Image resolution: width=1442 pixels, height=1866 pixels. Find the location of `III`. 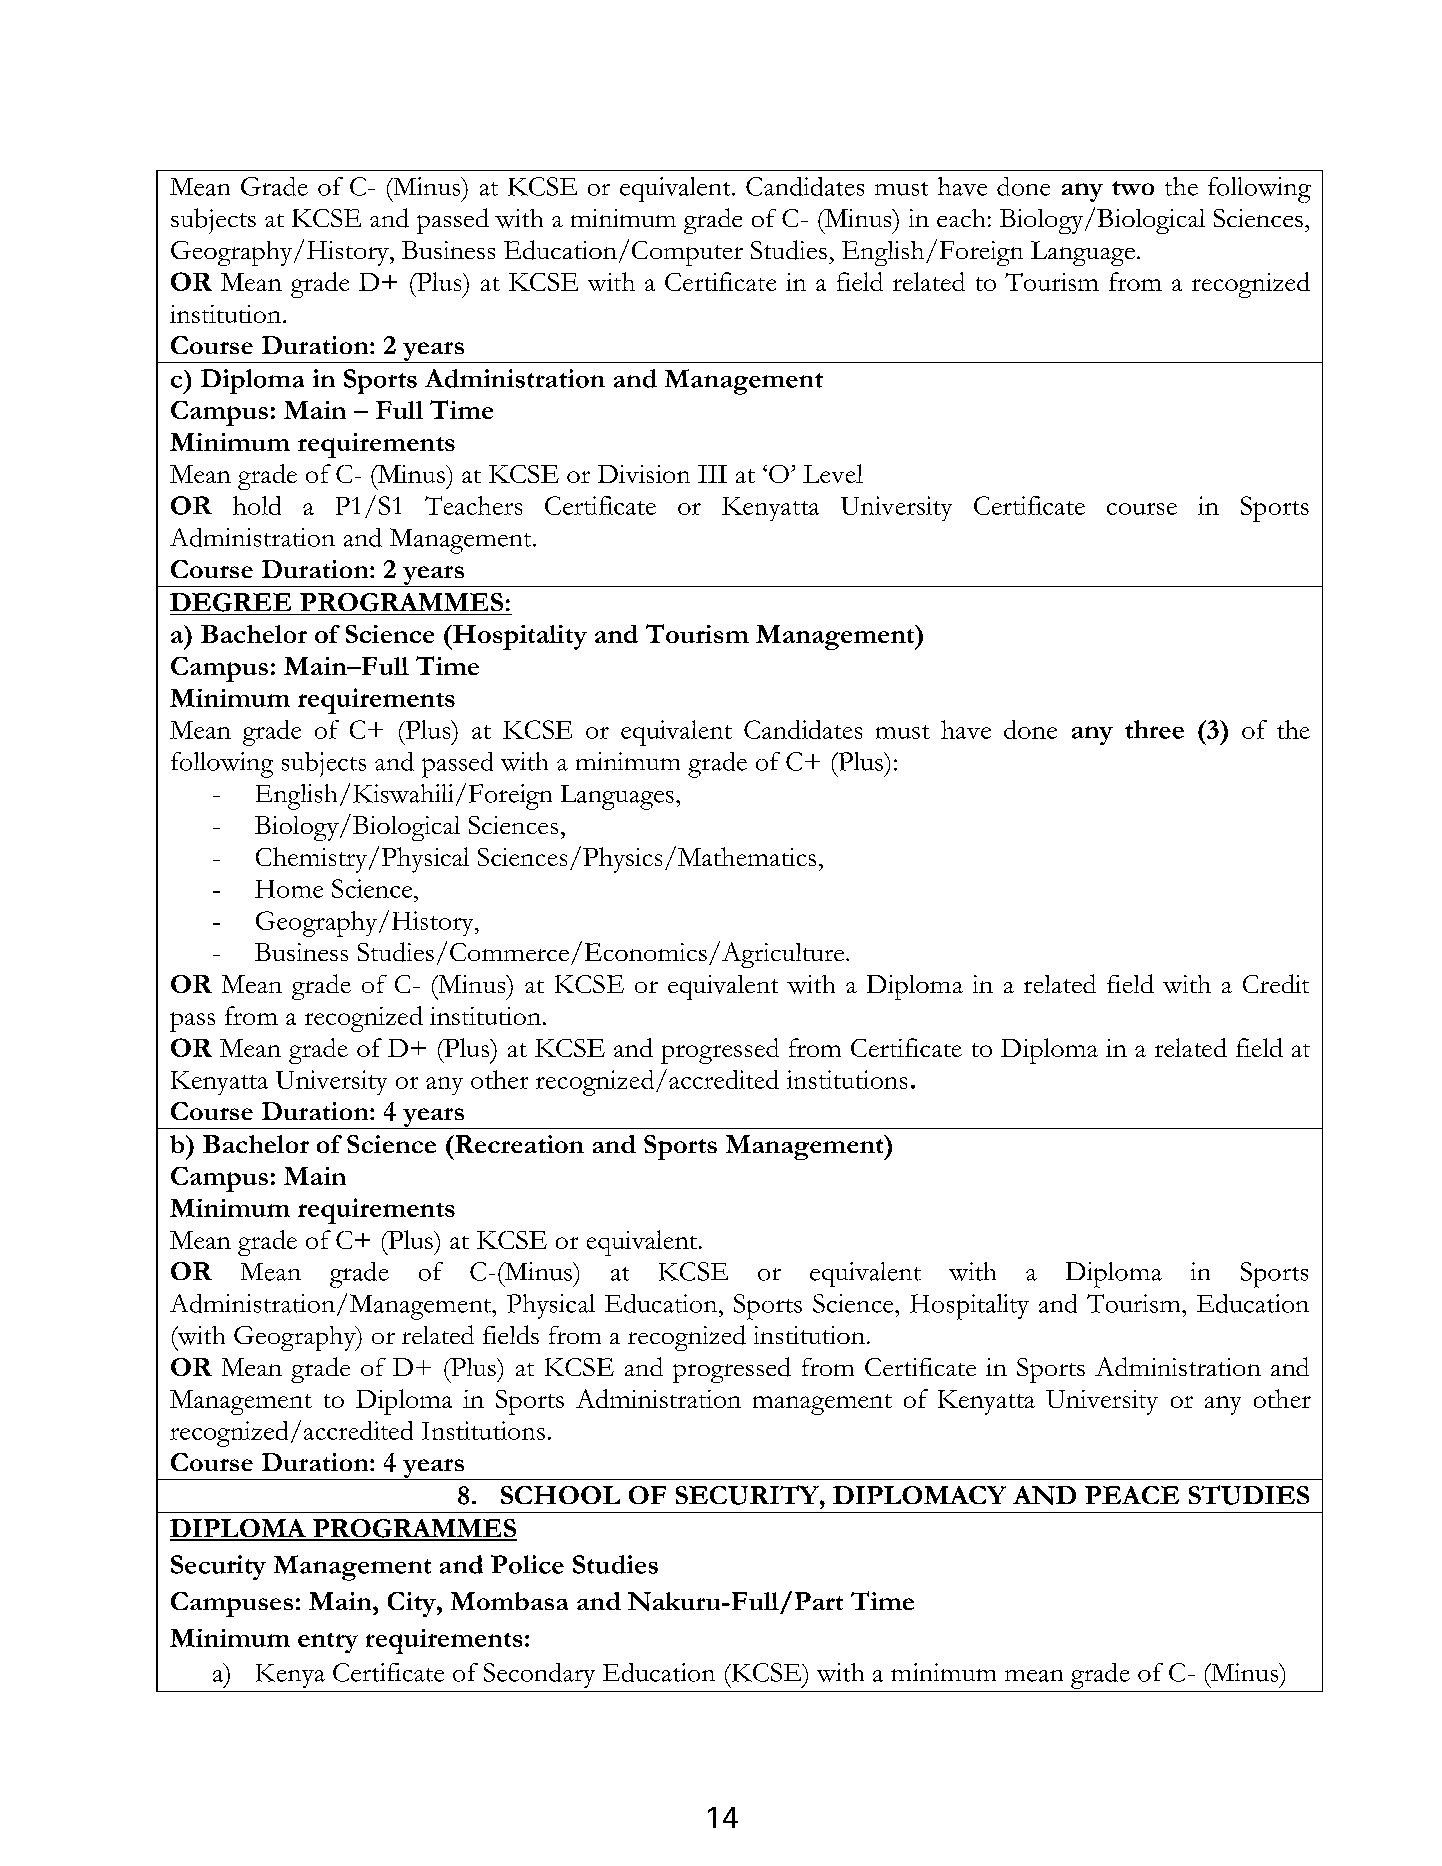

III is located at coordinates (712, 474).
